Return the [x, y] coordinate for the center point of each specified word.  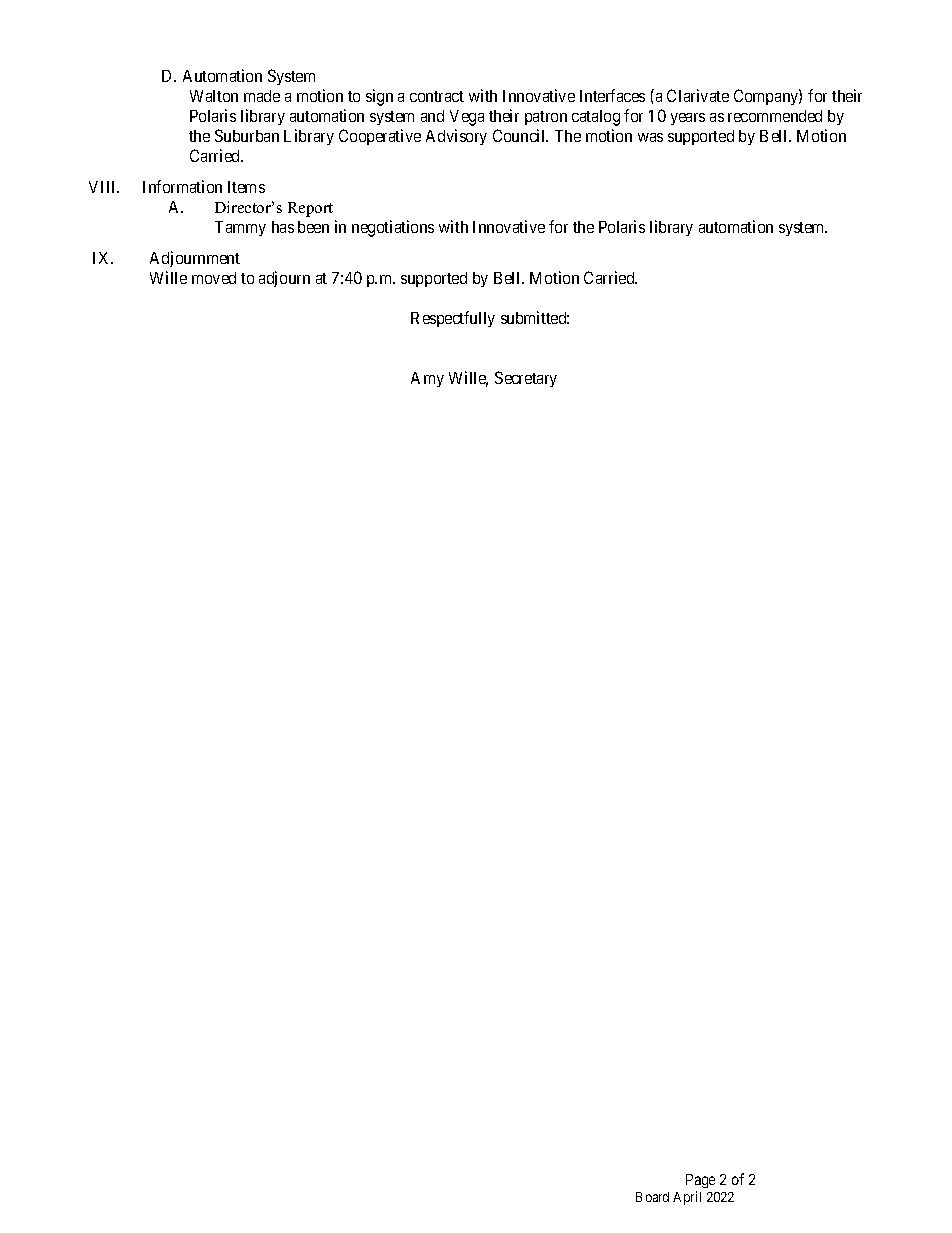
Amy [427, 379]
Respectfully [453, 319]
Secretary [526, 379]
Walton [214, 96]
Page [700, 1181]
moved [214, 278]
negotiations [393, 228]
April [687, 1198]
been [313, 227]
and [432, 116]
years [688, 119]
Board [652, 1197]
